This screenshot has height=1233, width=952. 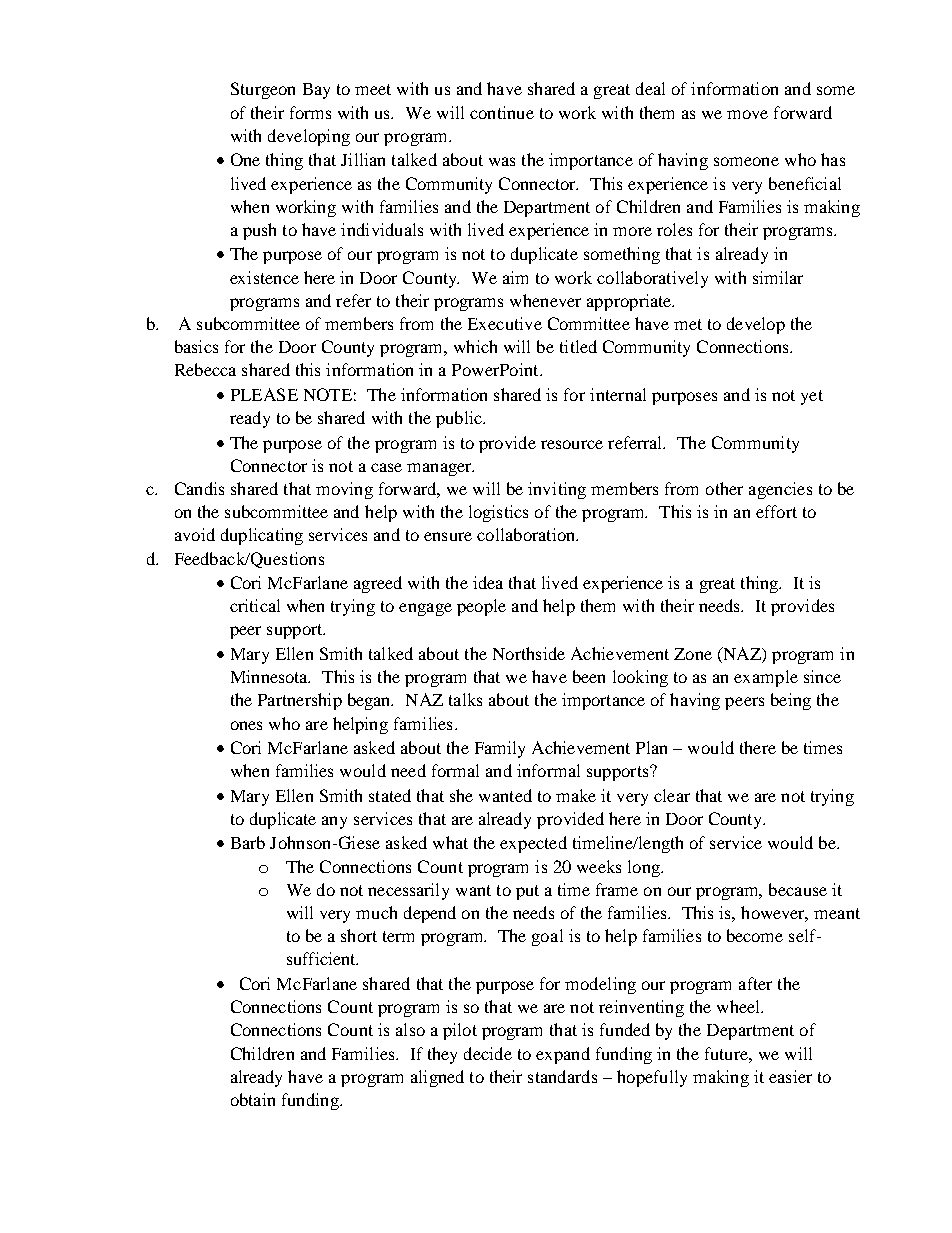 What do you see at coordinates (798, 889) in the screenshot?
I see `because` at bounding box center [798, 889].
